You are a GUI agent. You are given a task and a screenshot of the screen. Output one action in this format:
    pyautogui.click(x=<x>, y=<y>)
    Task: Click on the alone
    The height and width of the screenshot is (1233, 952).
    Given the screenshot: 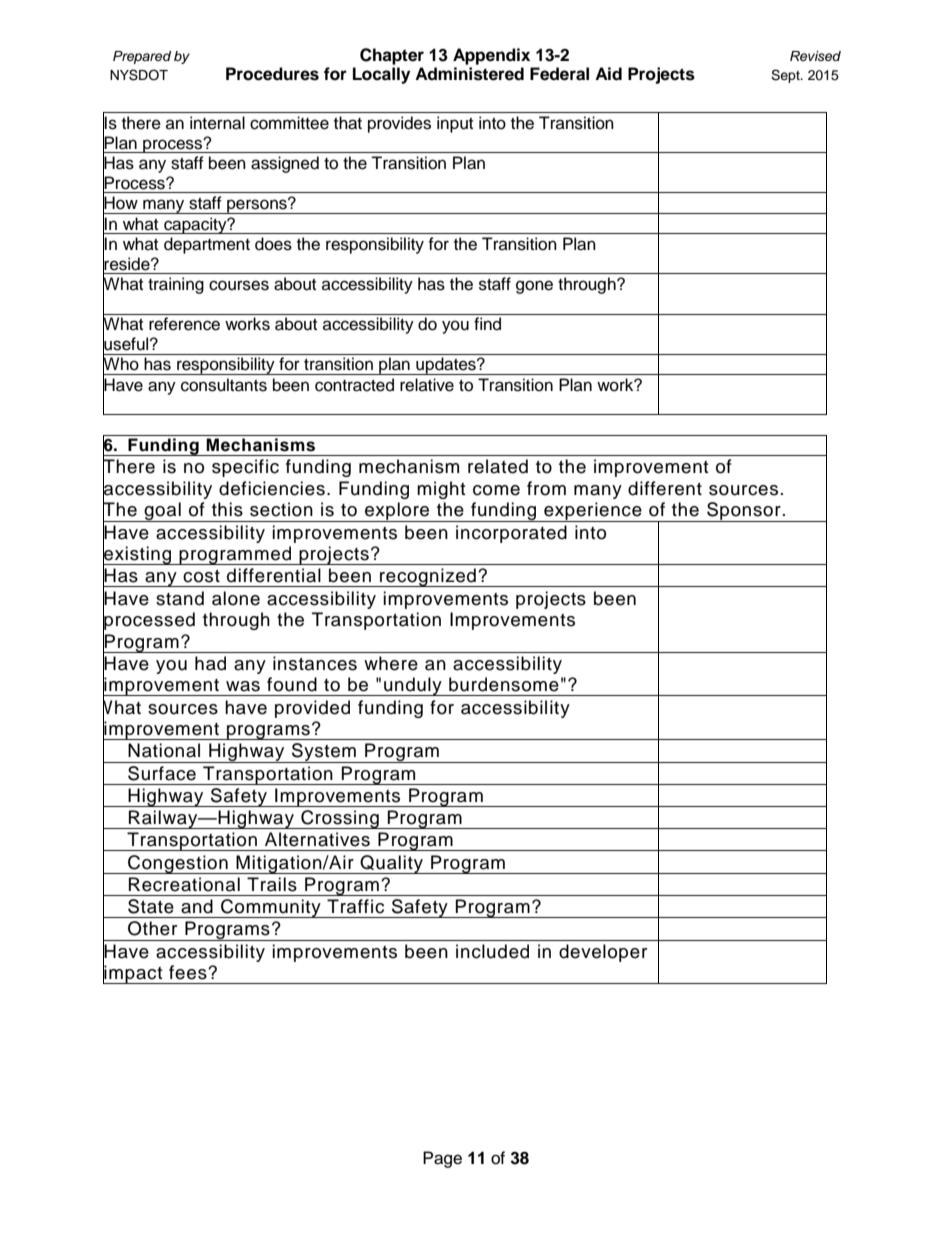 What is the action you would take?
    pyautogui.click(x=236, y=598)
